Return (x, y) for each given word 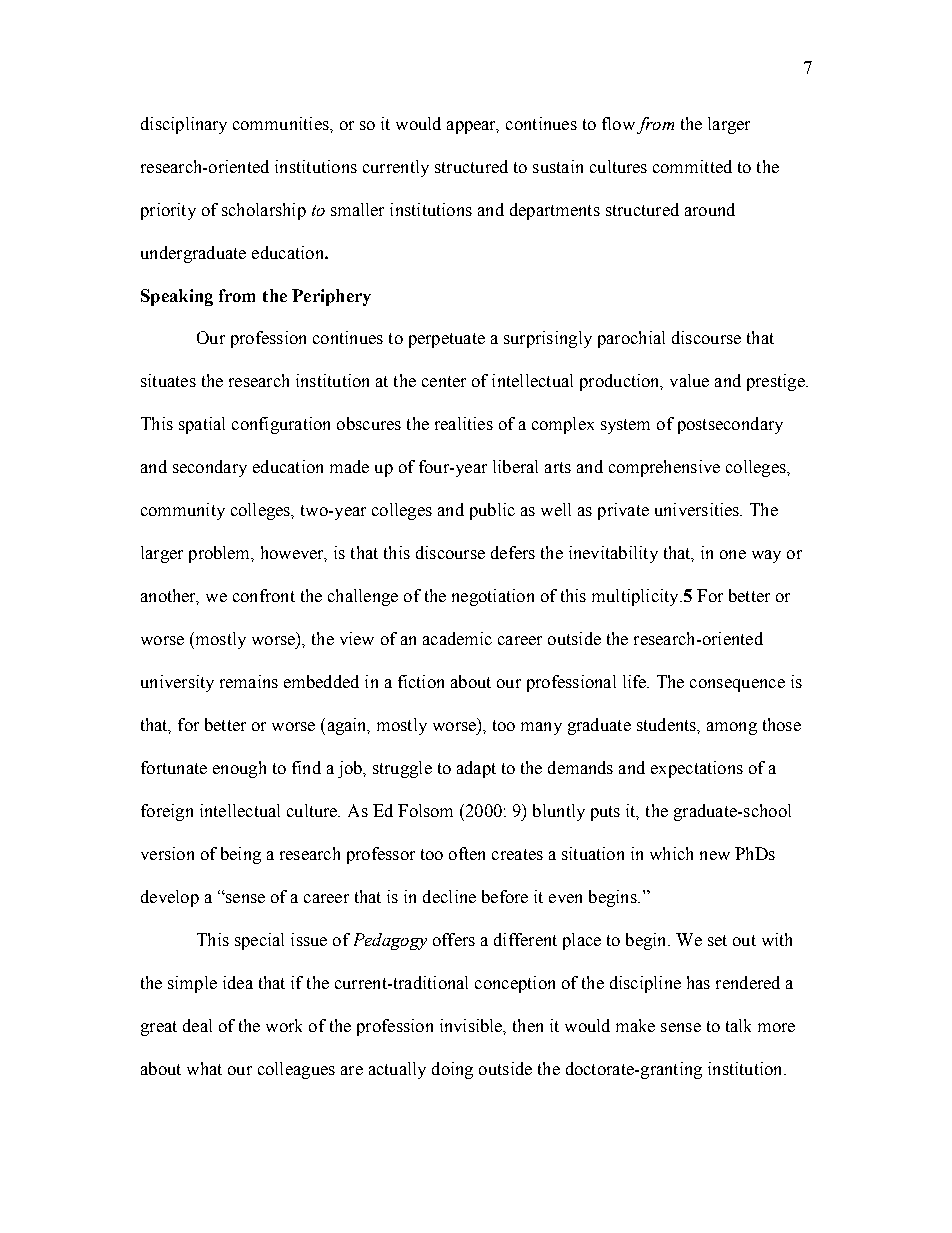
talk (738, 1025)
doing (452, 1070)
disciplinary (184, 125)
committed (692, 166)
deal (197, 1025)
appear (473, 127)
